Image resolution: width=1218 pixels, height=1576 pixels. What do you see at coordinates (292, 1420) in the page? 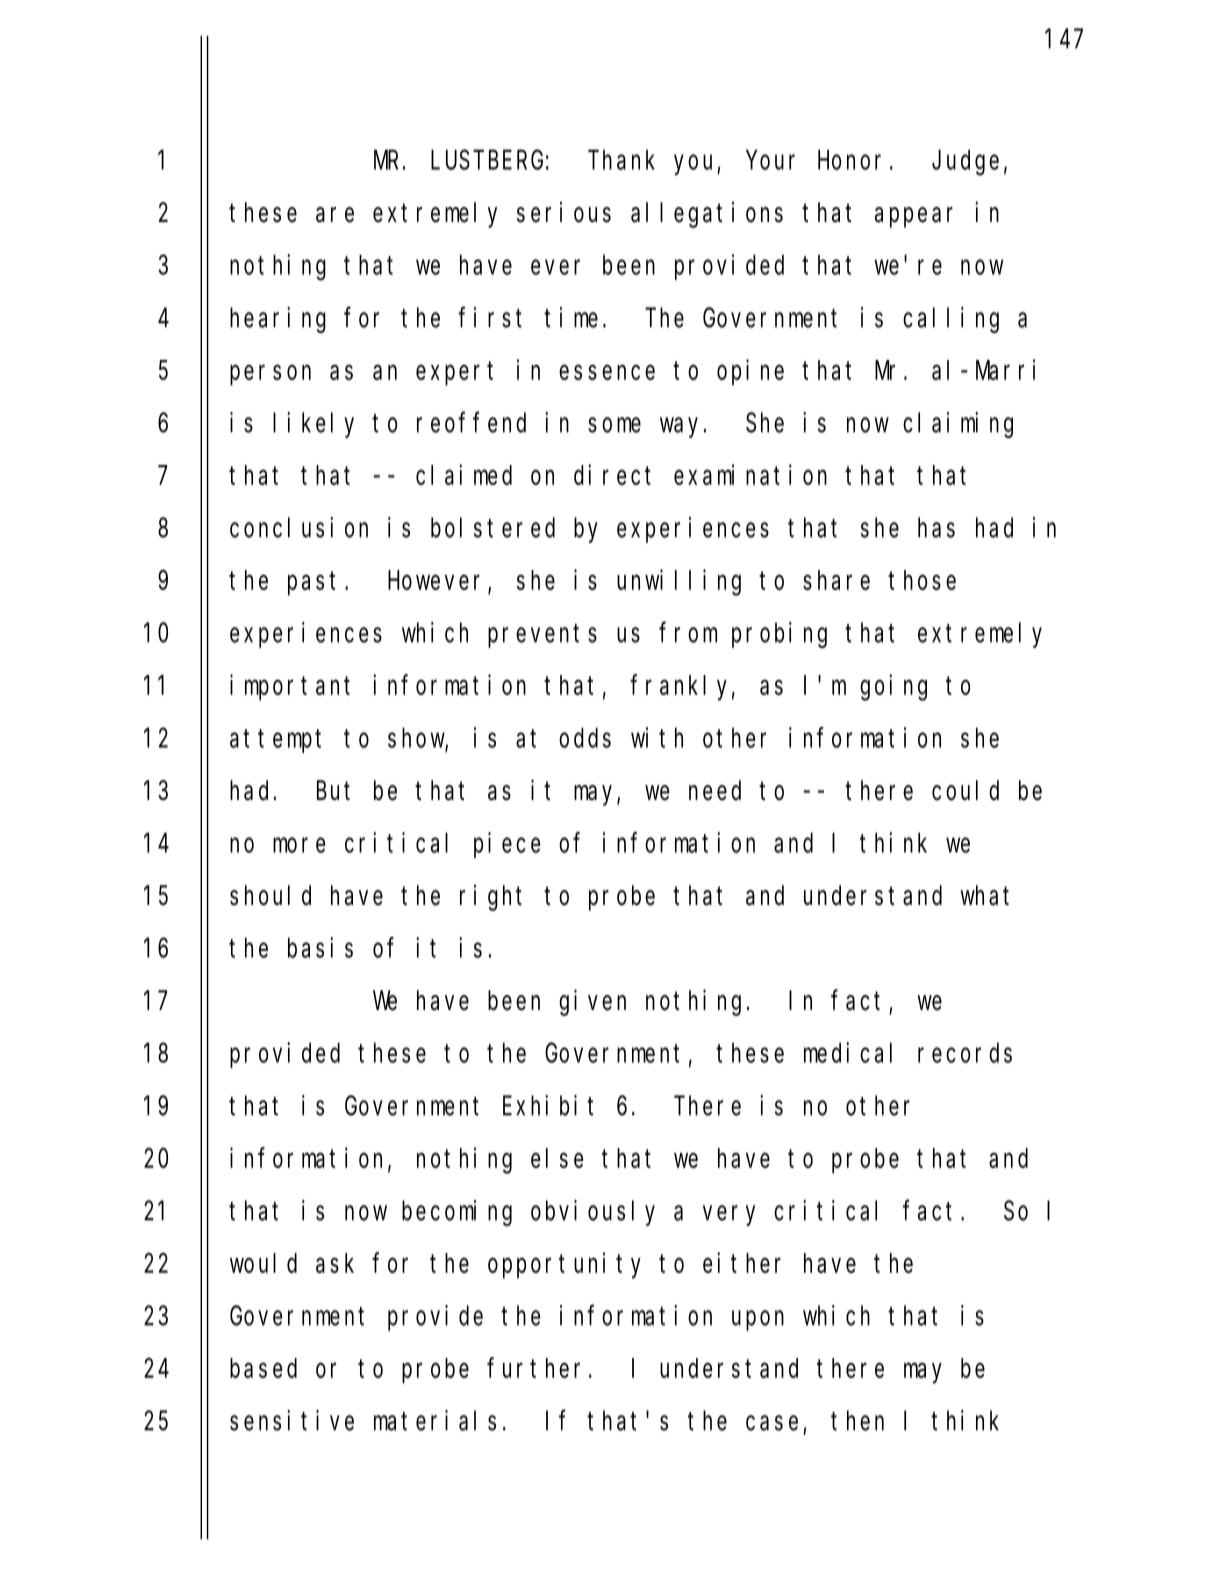
I see `sensitive` at bounding box center [292, 1420].
